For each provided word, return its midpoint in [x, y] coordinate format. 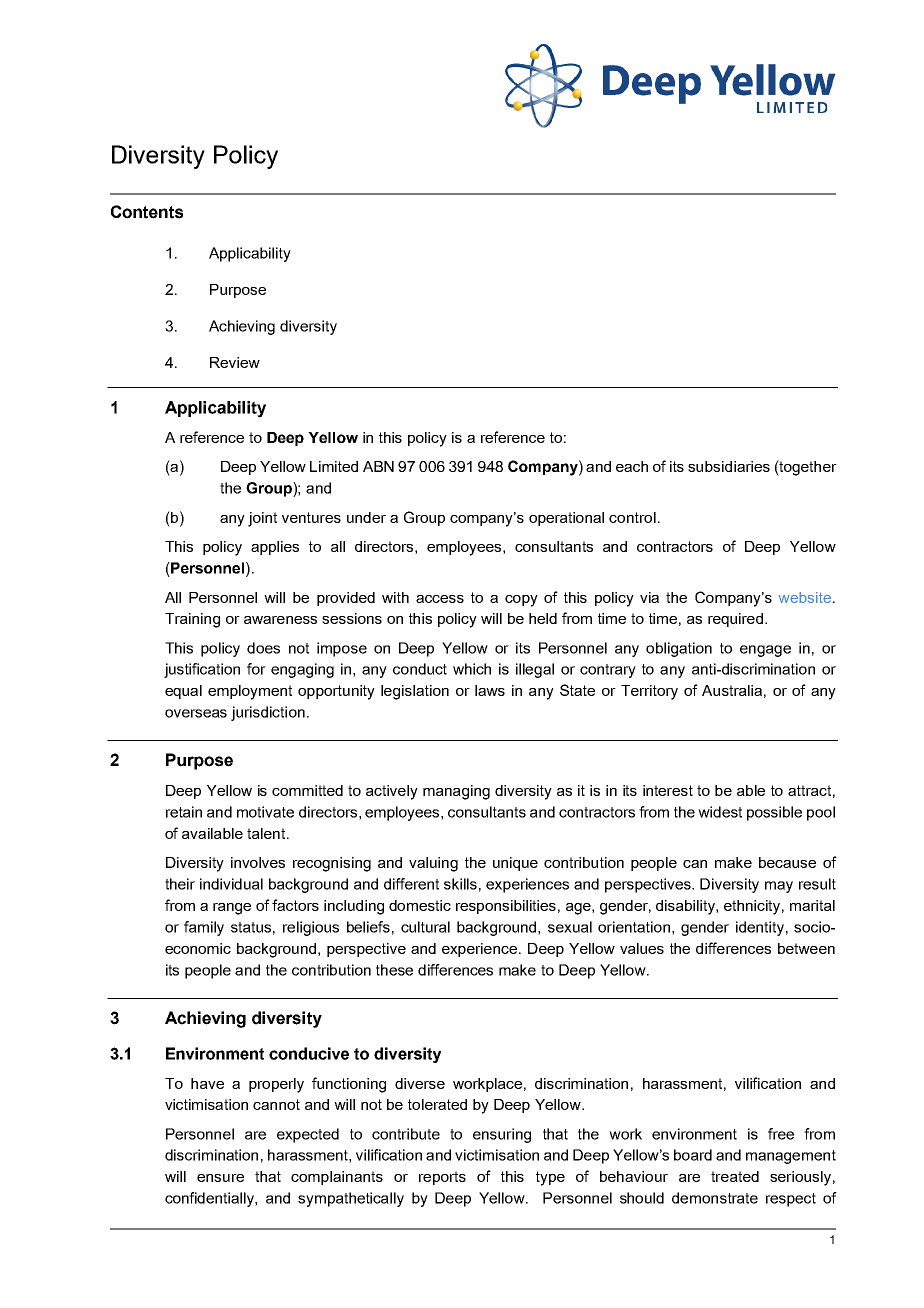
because [787, 862]
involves [258, 862]
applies [275, 548]
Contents [147, 212]
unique [515, 864]
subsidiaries [729, 466]
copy [521, 601]
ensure [220, 1178]
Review [235, 362]
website [805, 597]
